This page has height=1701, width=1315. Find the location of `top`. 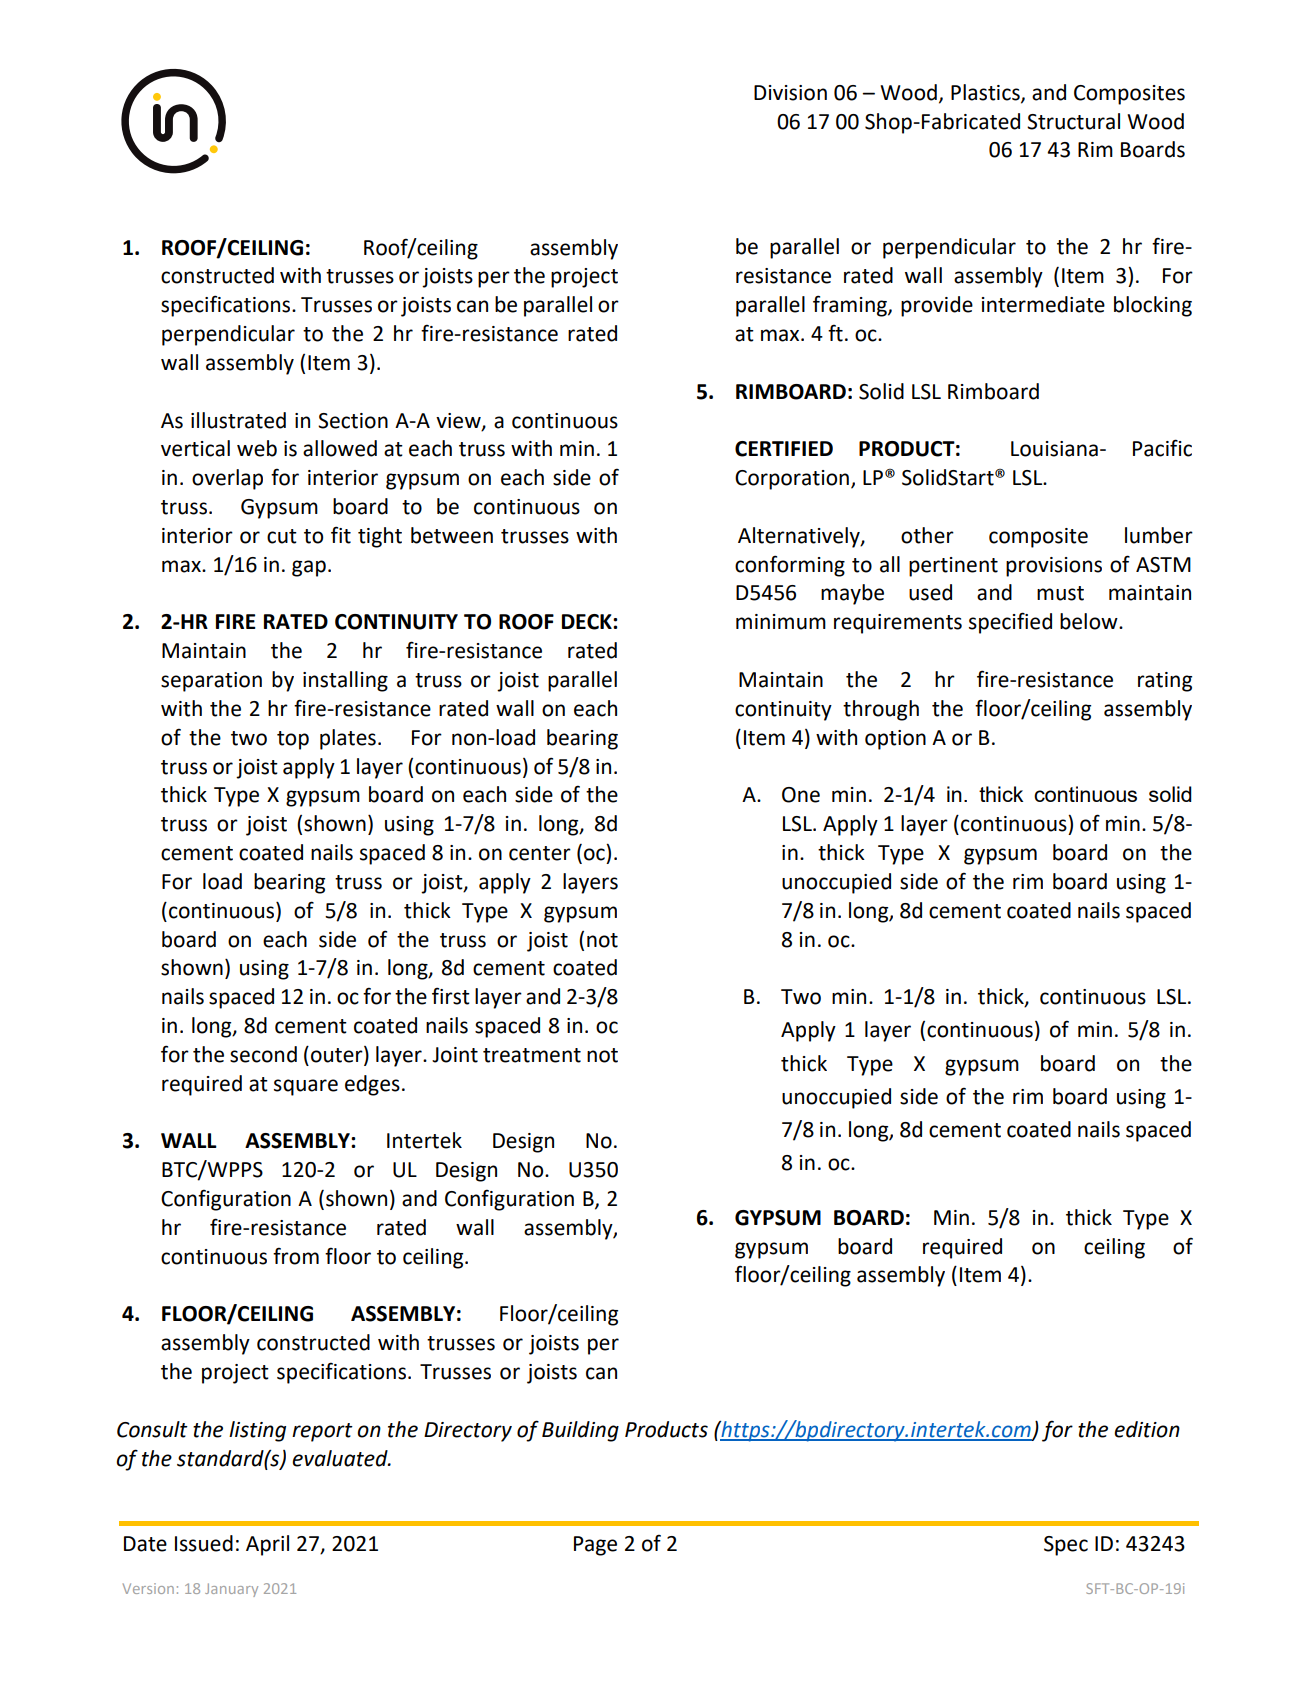

top is located at coordinates (293, 740).
